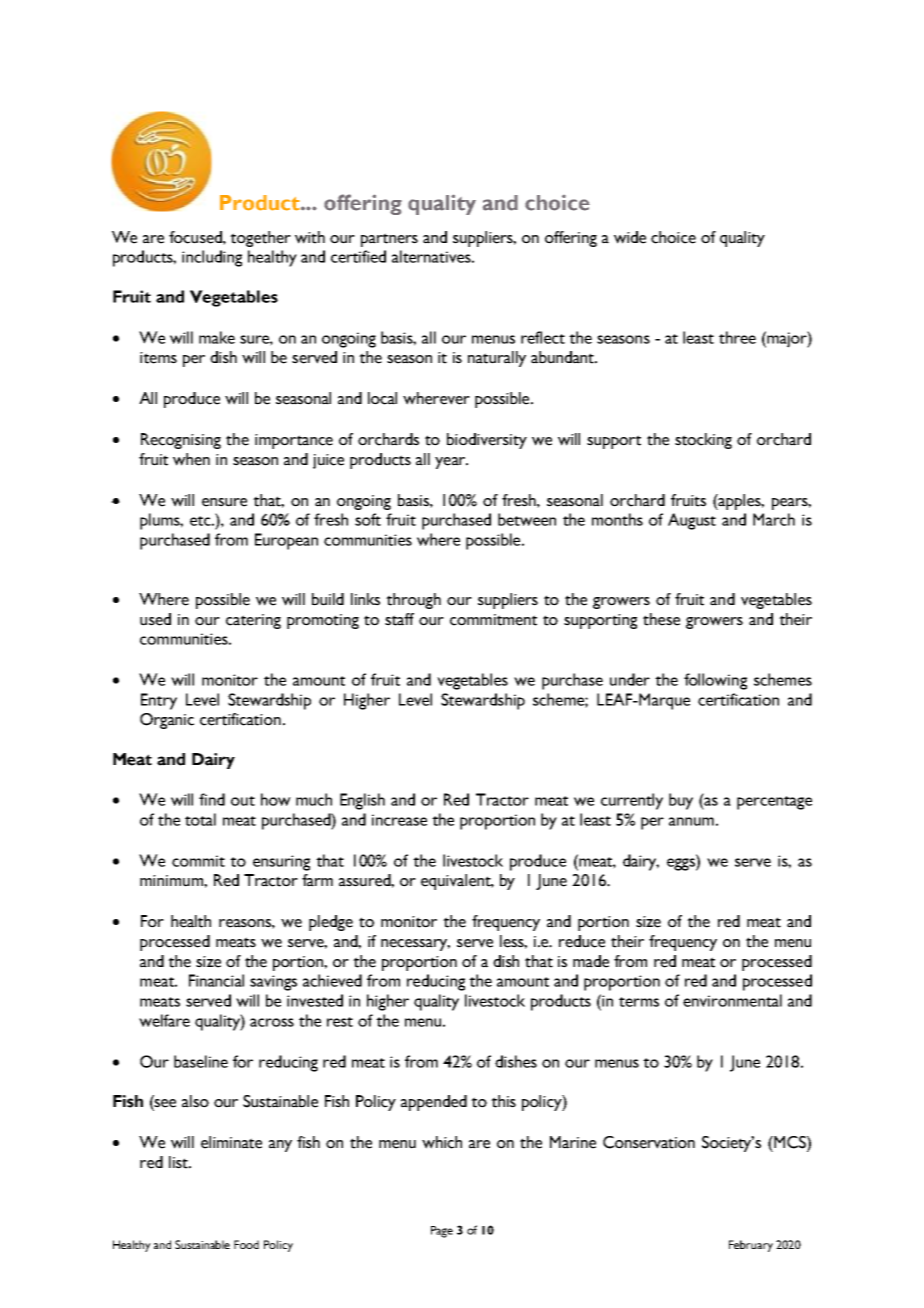  Describe the element at coordinates (246, 1244) in the image. I see `Food` at that location.
